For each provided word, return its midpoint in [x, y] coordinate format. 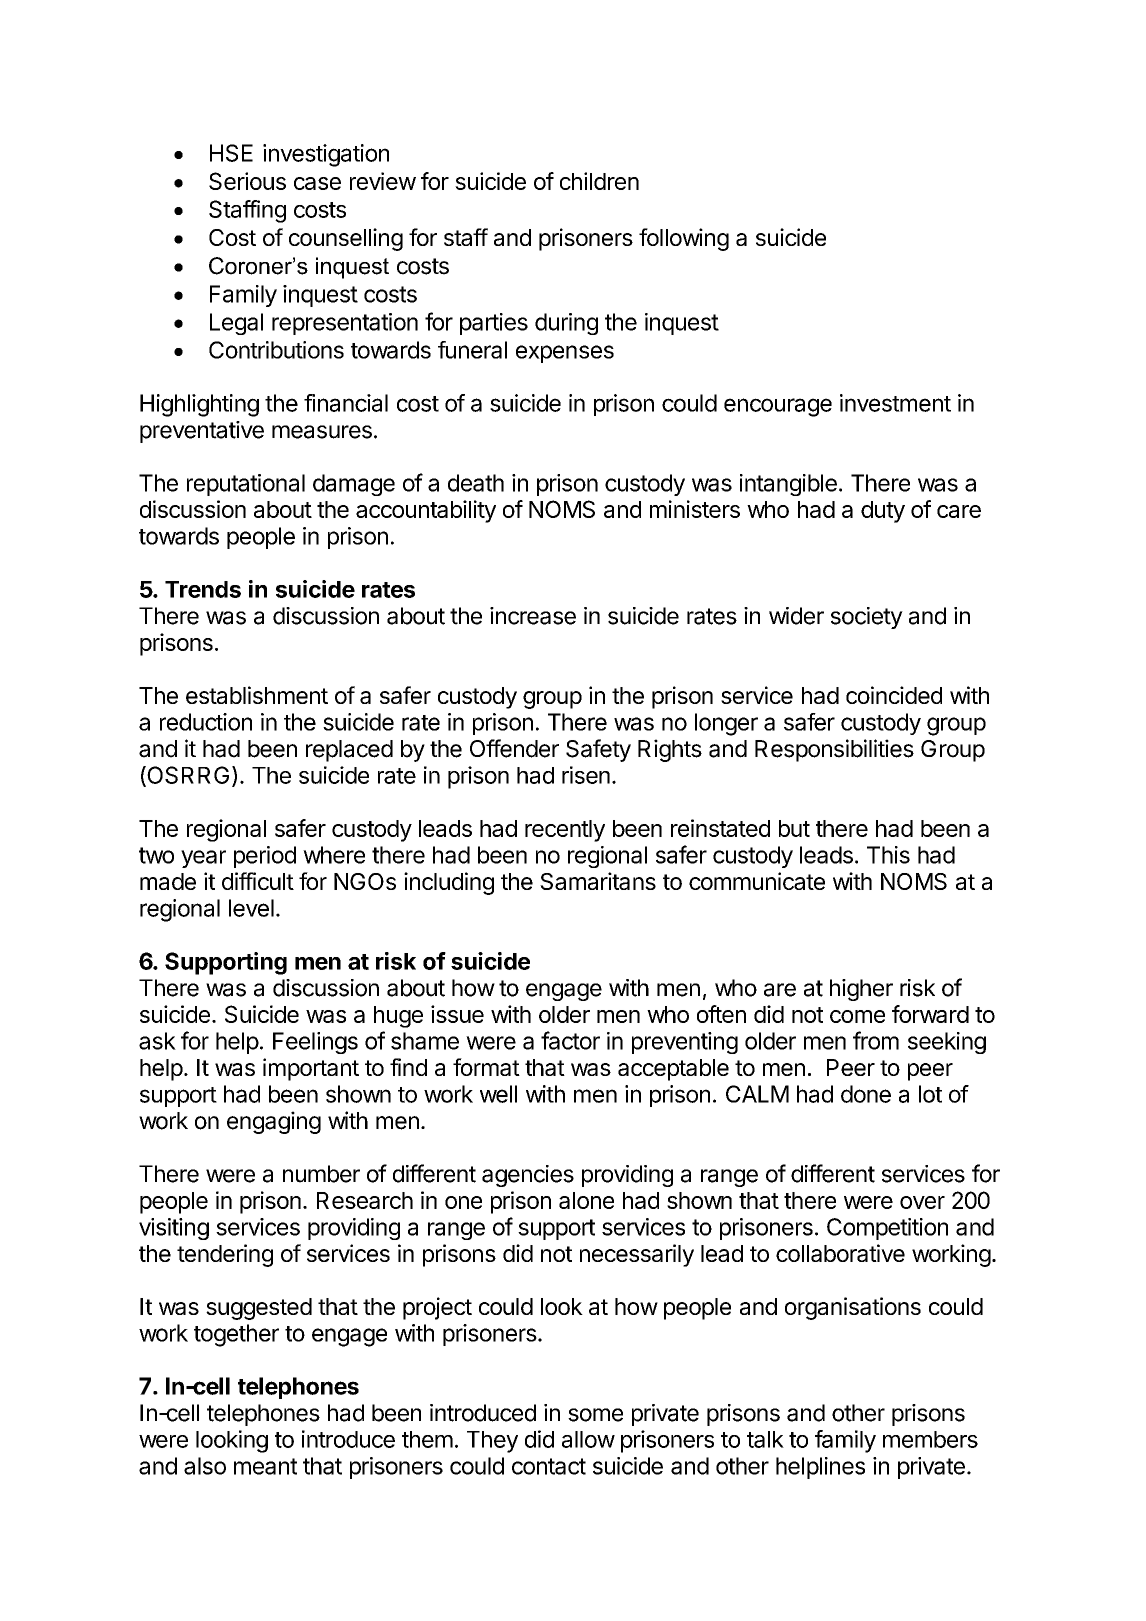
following [684, 239]
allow [588, 1439]
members [930, 1439]
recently [565, 831]
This [888, 855]
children [599, 181]
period [265, 857]
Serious [247, 181]
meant [265, 1466]
